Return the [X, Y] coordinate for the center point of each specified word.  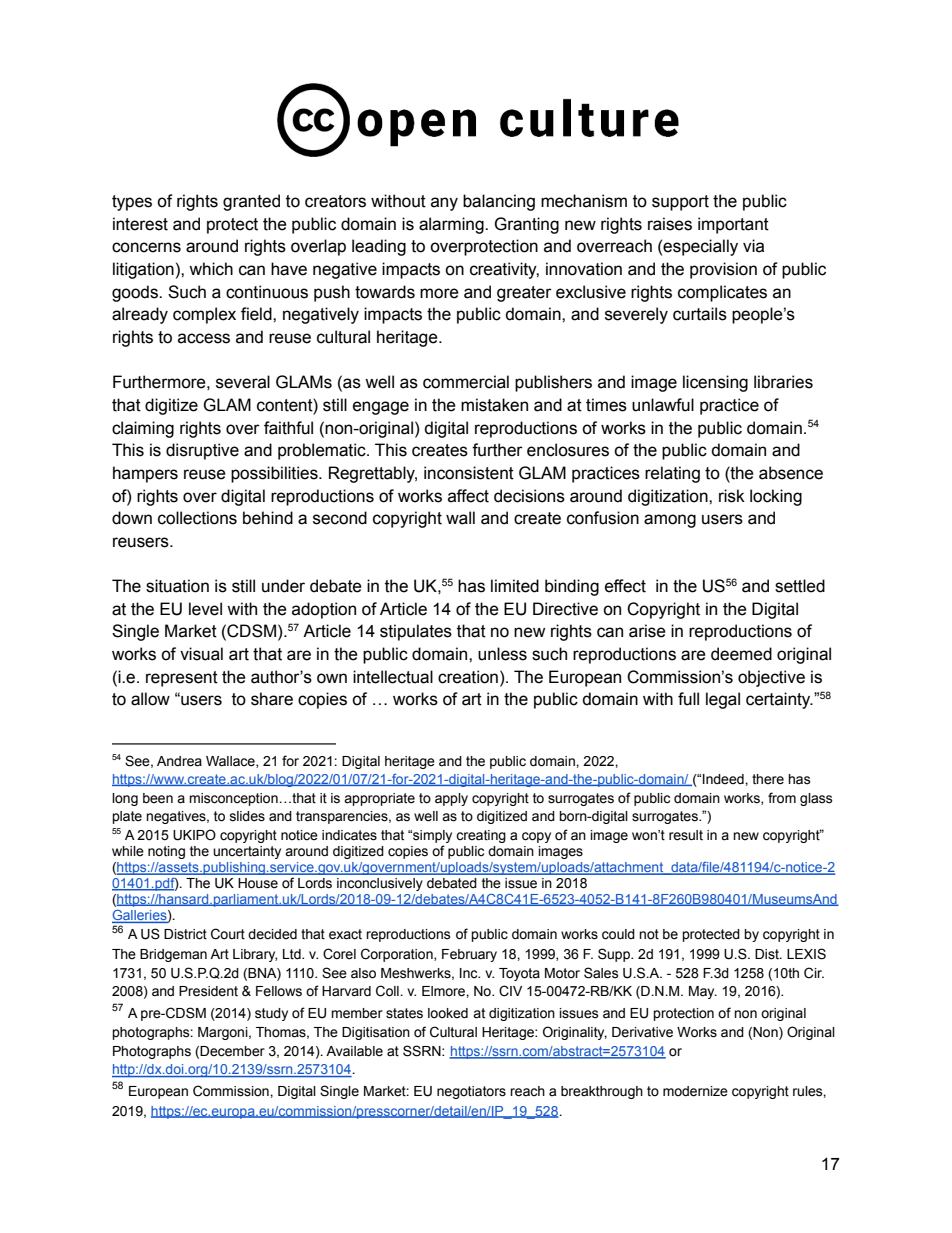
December [232, 1051]
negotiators [471, 1092]
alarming [452, 225]
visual [201, 654]
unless [502, 654]
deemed [741, 654]
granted [251, 202]
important [733, 225]
